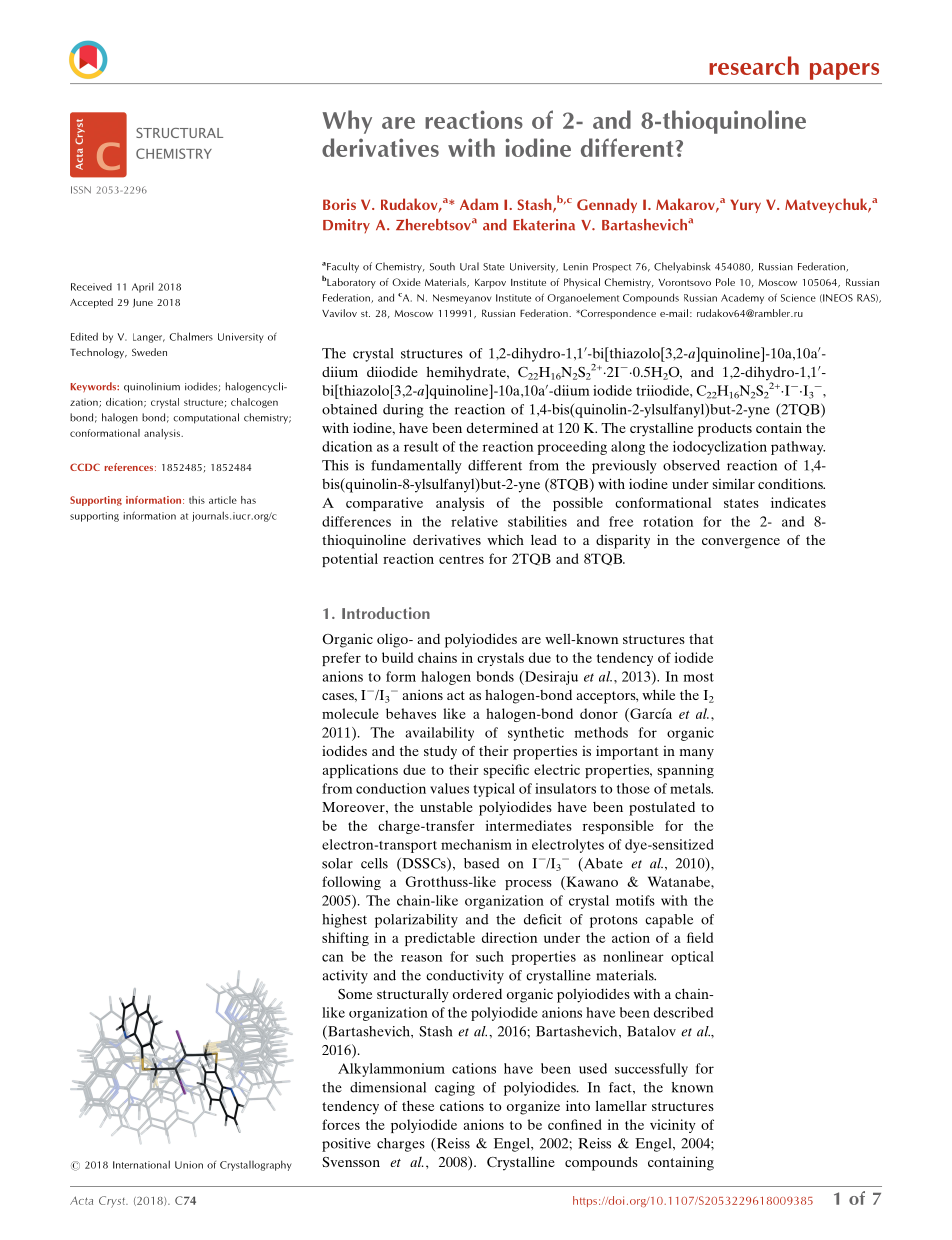 The height and width of the screenshot is (1240, 952). Describe the element at coordinates (397, 657) in the screenshot. I see `build` at that location.
